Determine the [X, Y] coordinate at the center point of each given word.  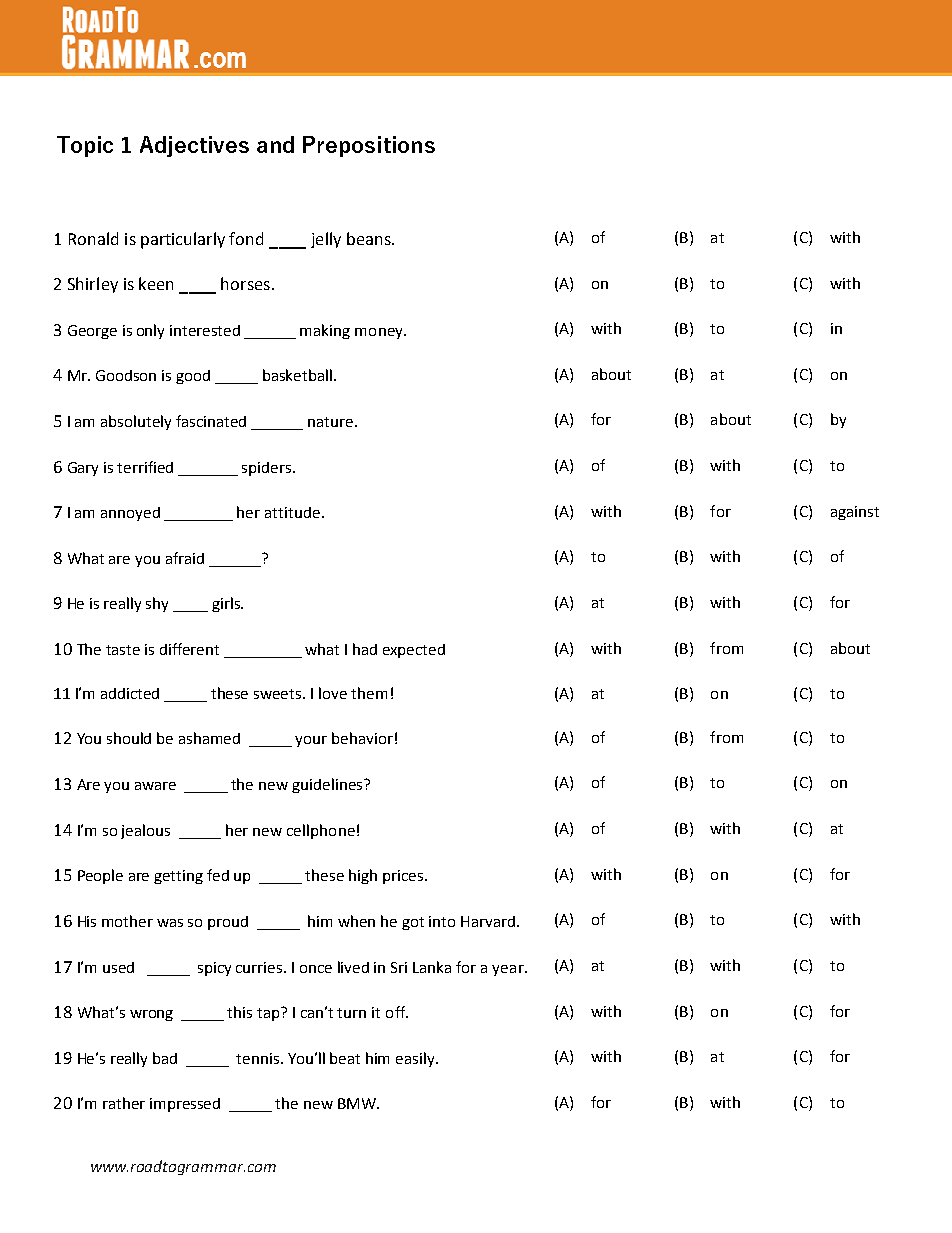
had [365, 649]
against [855, 513]
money [380, 333]
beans [370, 238]
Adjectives [194, 146]
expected [414, 651]
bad [165, 1058]
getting [178, 877]
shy [157, 604]
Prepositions [369, 146]
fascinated [211, 421]
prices [404, 877]
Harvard [489, 921]
